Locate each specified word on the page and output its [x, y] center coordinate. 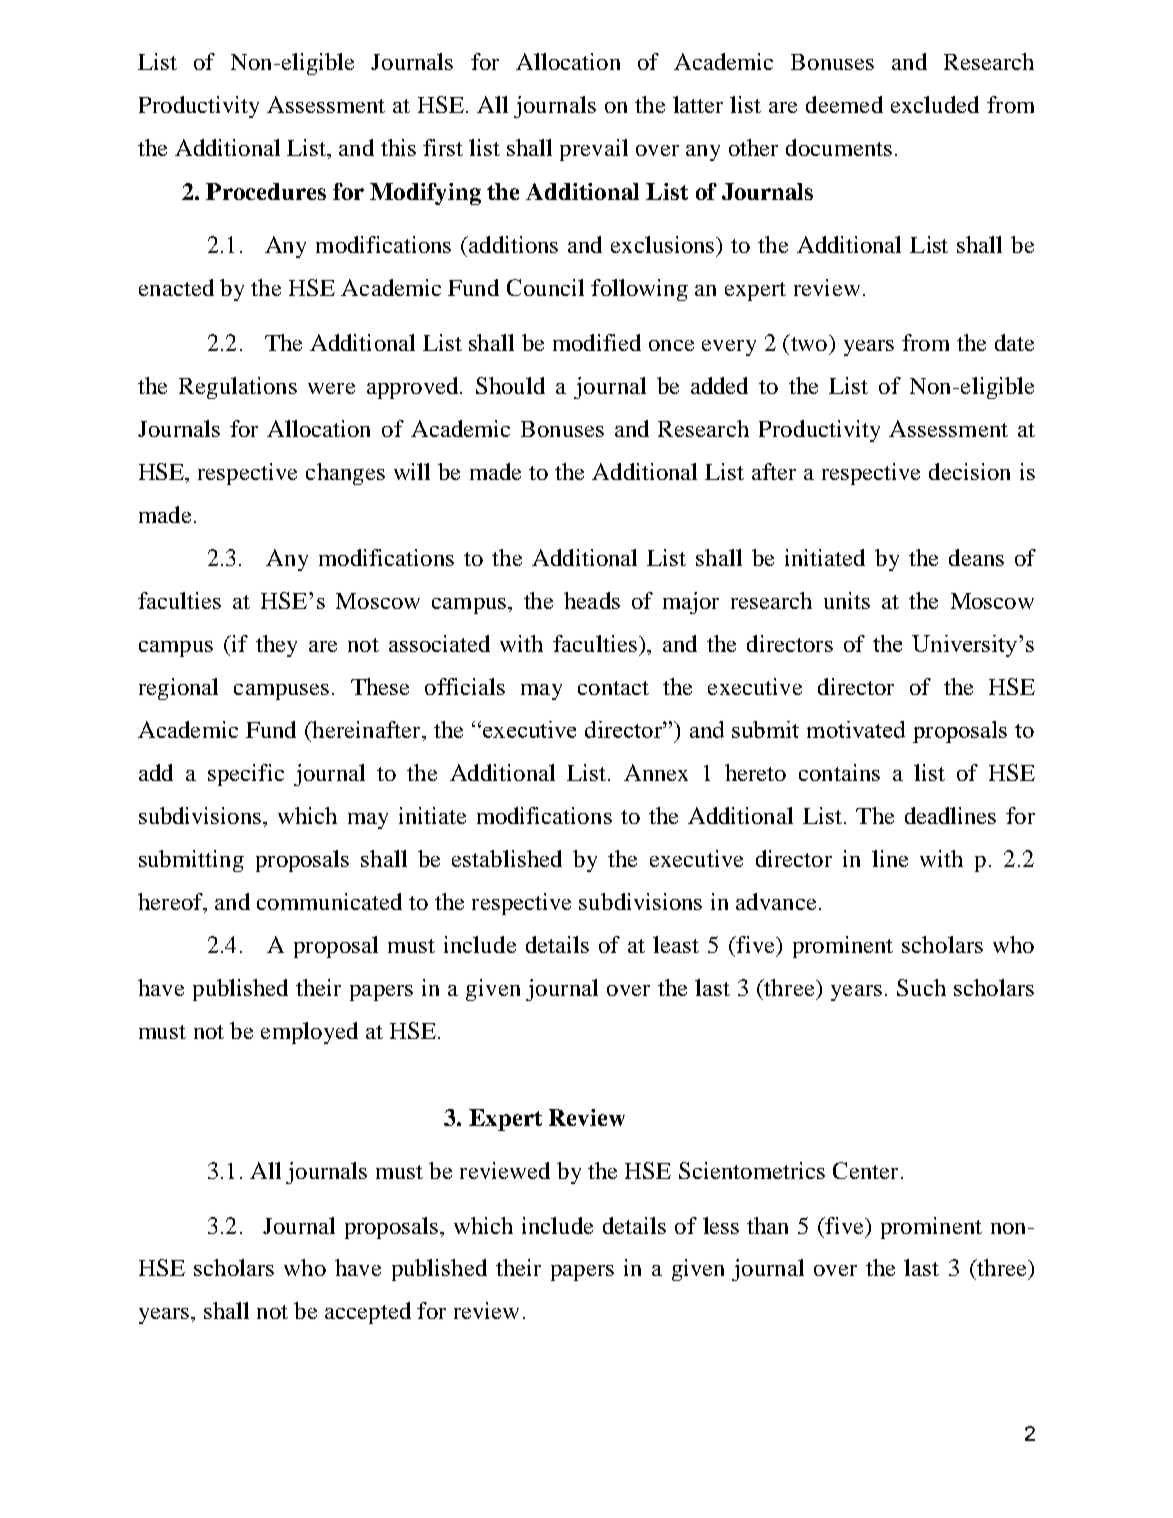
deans [976, 557]
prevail [594, 150]
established [507, 858]
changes [345, 474]
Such [921, 987]
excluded [935, 104]
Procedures [266, 191]
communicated [329, 901]
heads [592, 600]
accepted [368, 1313]
